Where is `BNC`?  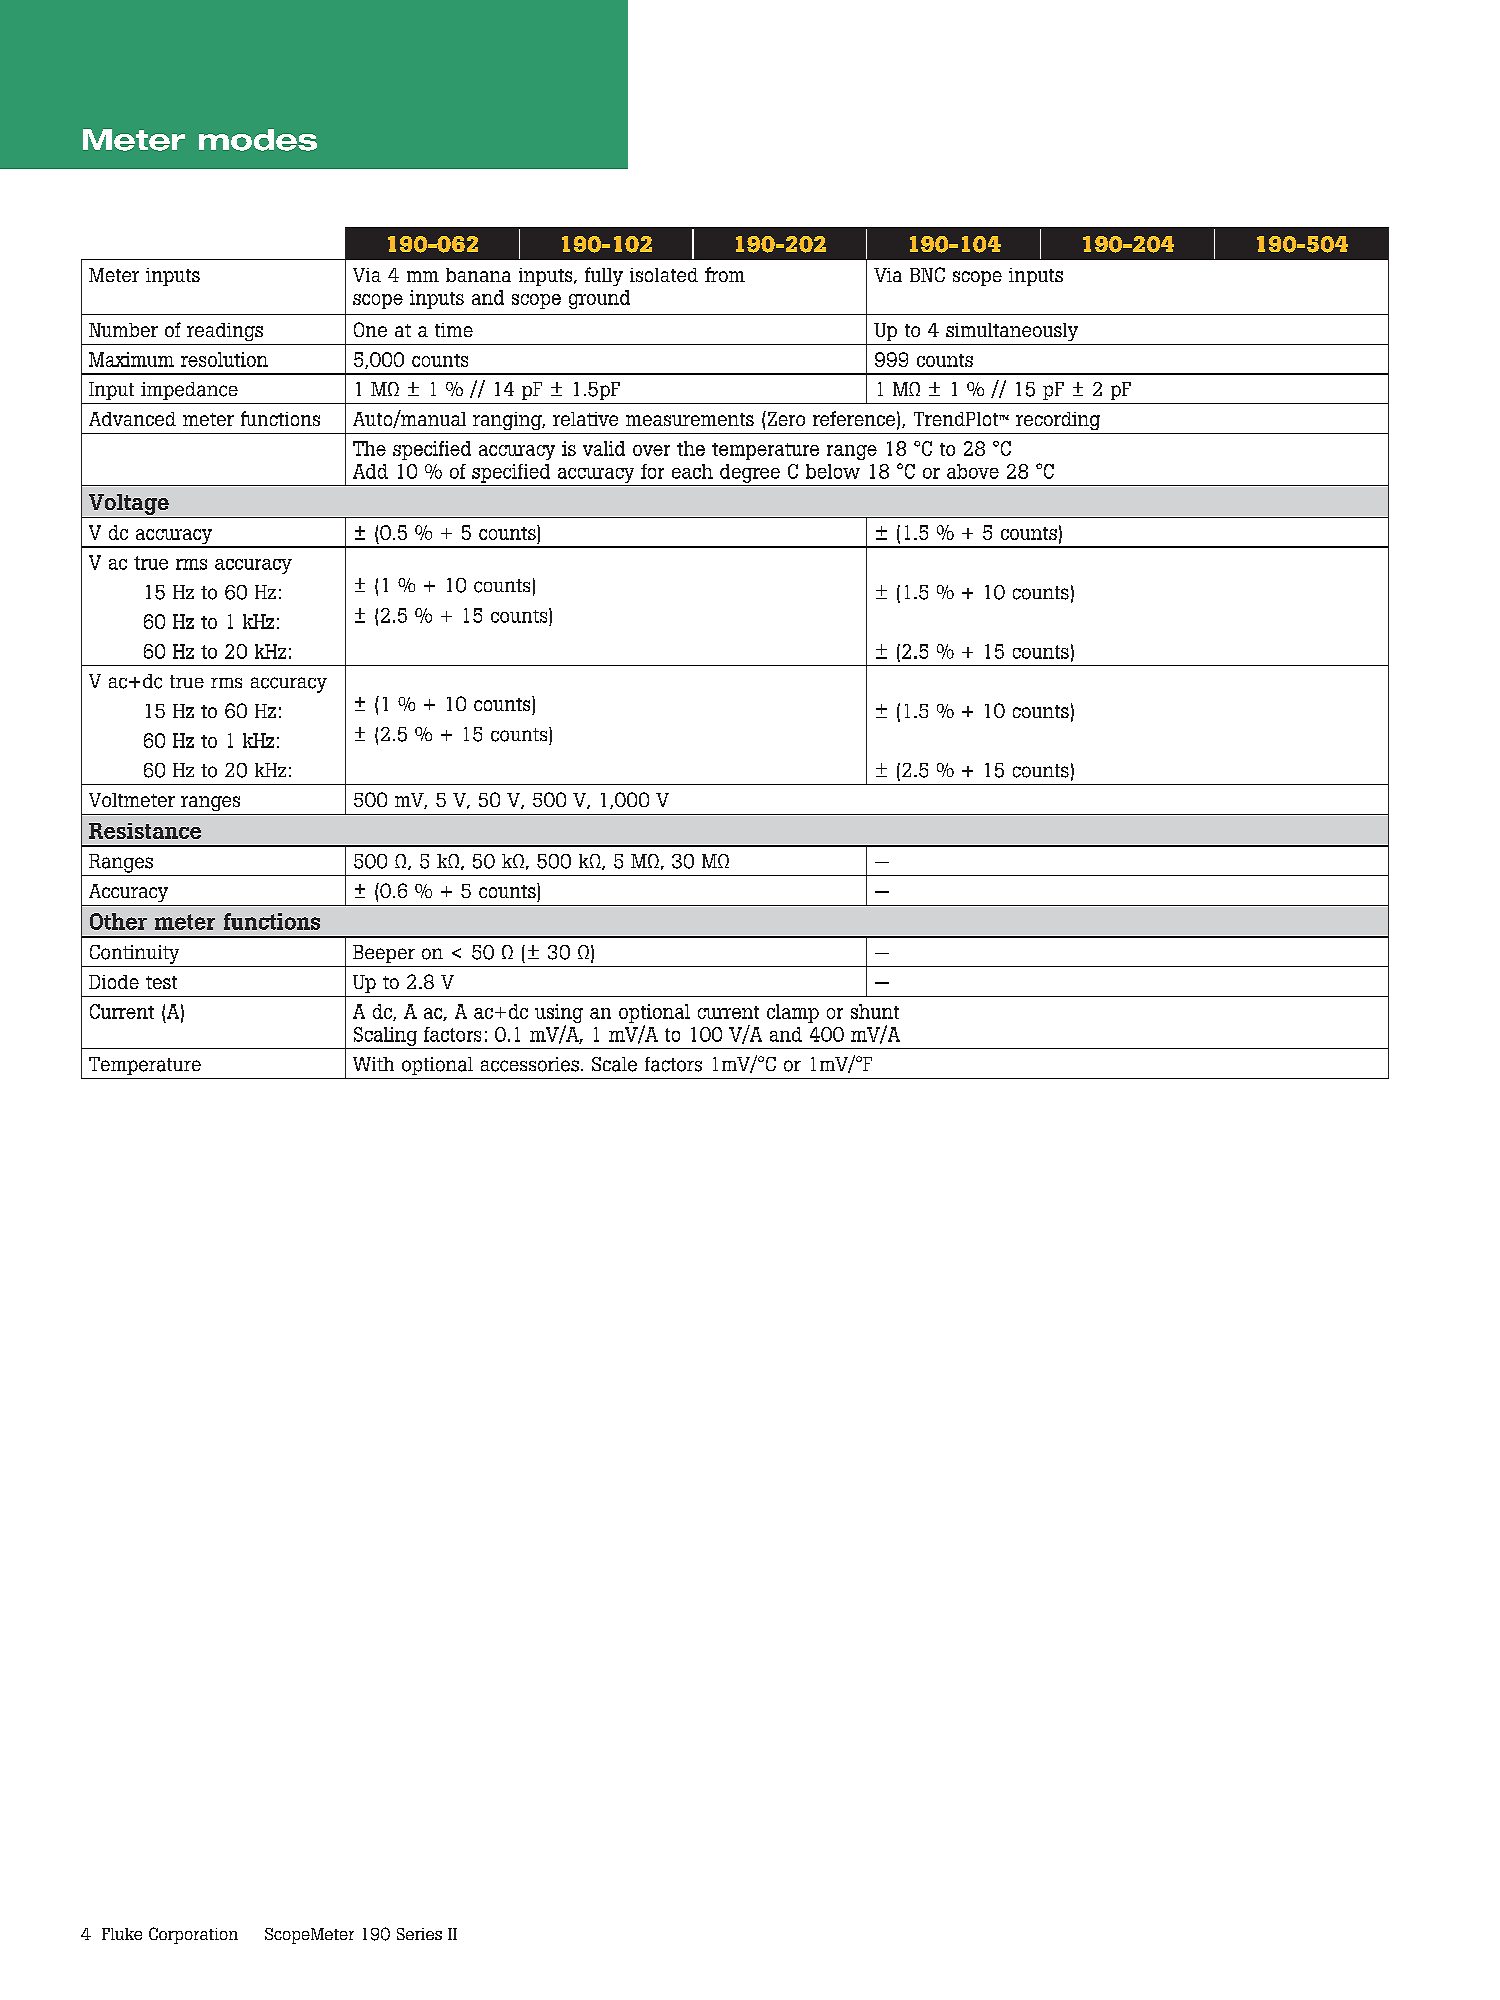
BNC is located at coordinates (927, 274).
